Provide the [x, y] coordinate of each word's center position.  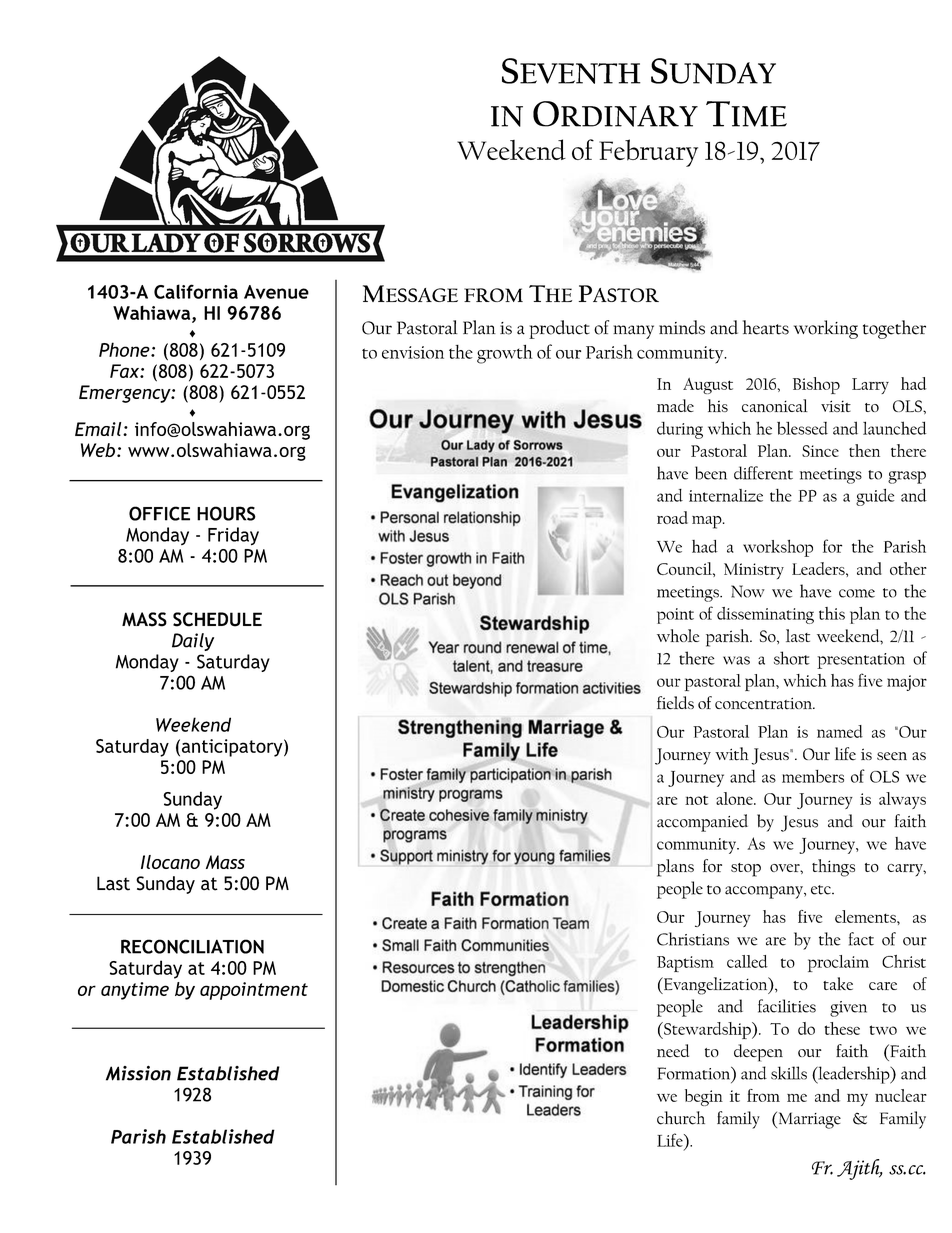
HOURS [226, 513]
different [763, 473]
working [826, 329]
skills [789, 1073]
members [813, 776]
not [696, 800]
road [672, 517]
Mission [138, 1073]
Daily [193, 642]
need [673, 1050]
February [648, 153]
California [196, 291]
